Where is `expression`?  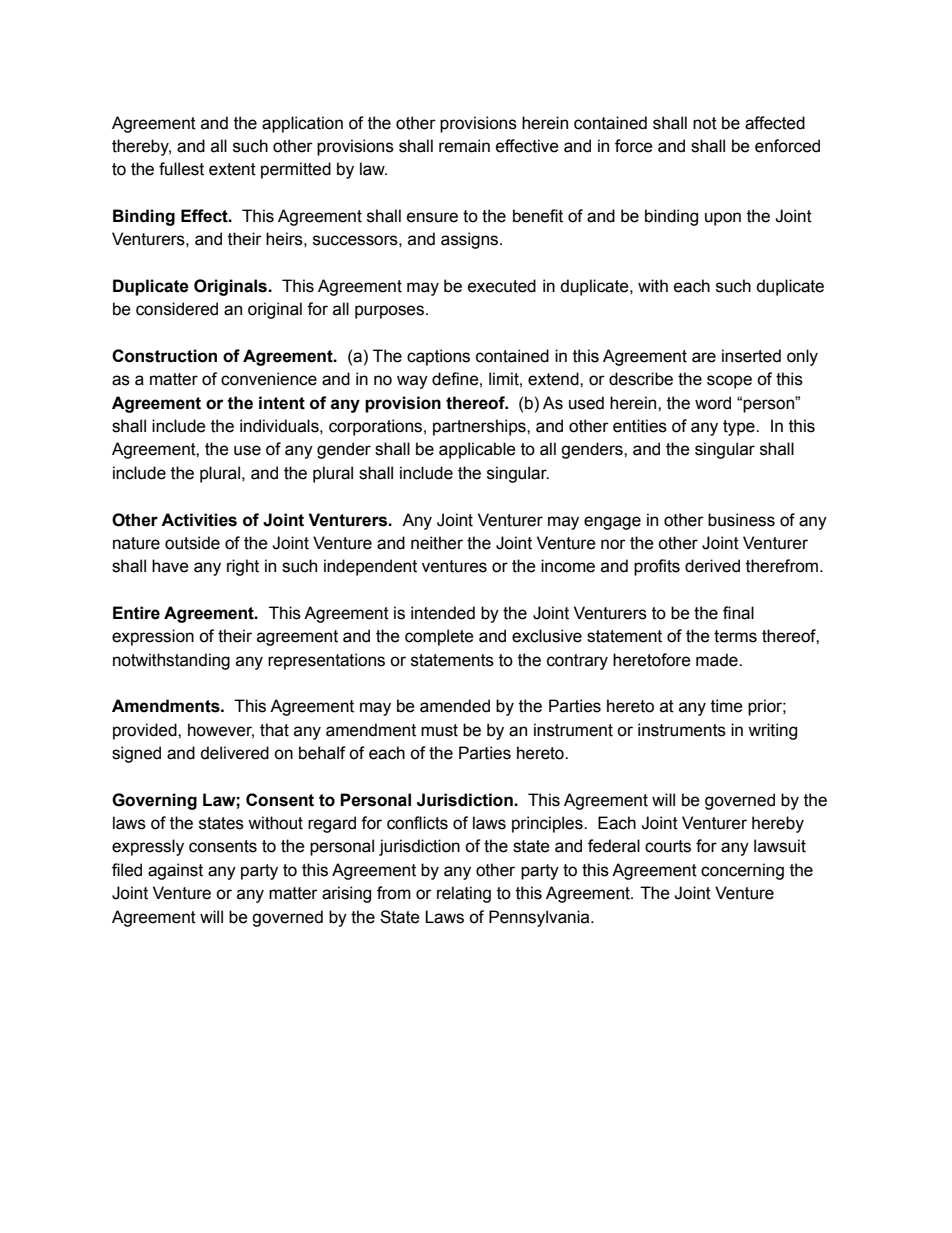
expression is located at coordinates (153, 637).
